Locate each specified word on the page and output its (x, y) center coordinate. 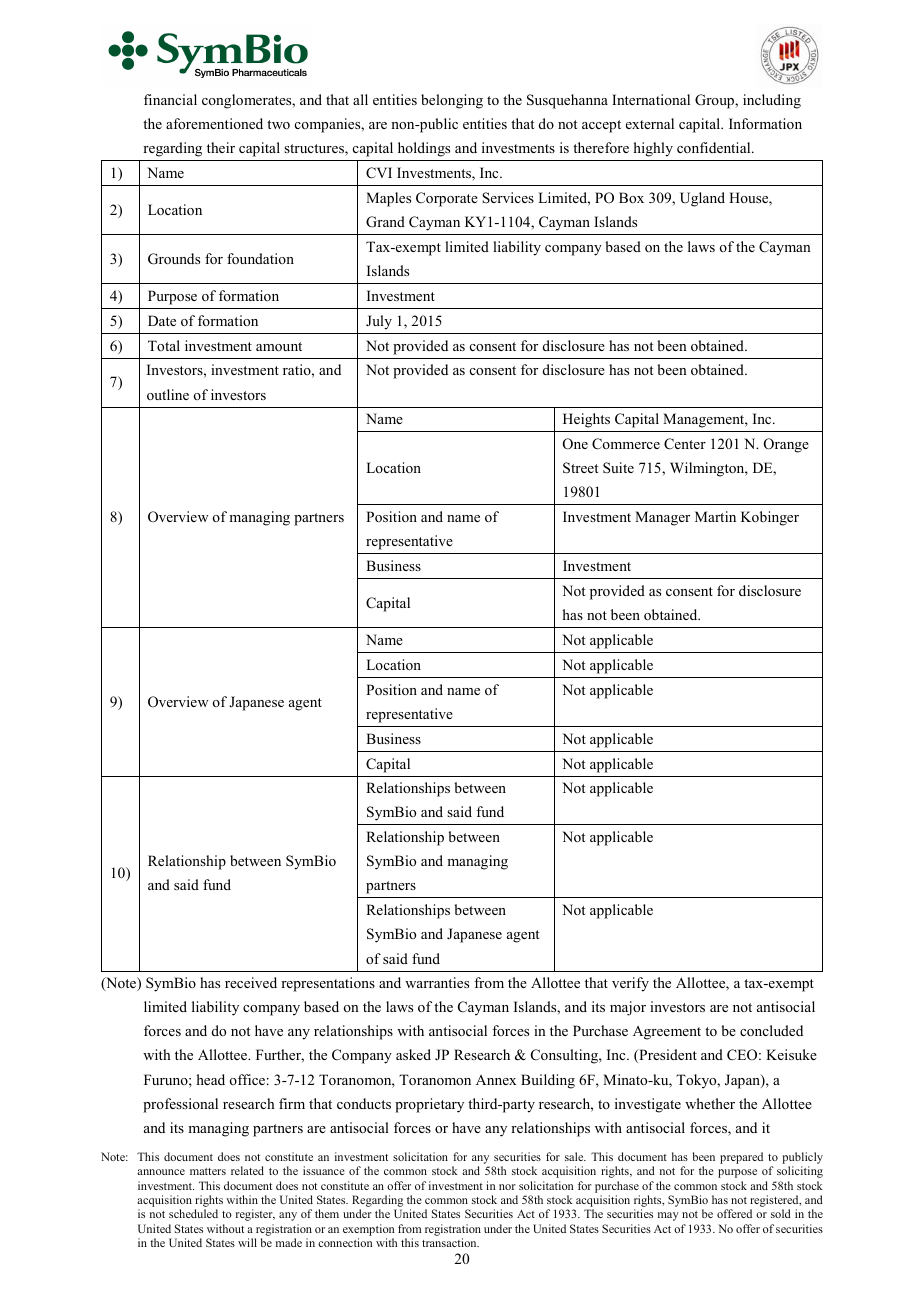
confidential (715, 147)
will (247, 1242)
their (221, 147)
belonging (452, 101)
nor (507, 1187)
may (668, 1216)
